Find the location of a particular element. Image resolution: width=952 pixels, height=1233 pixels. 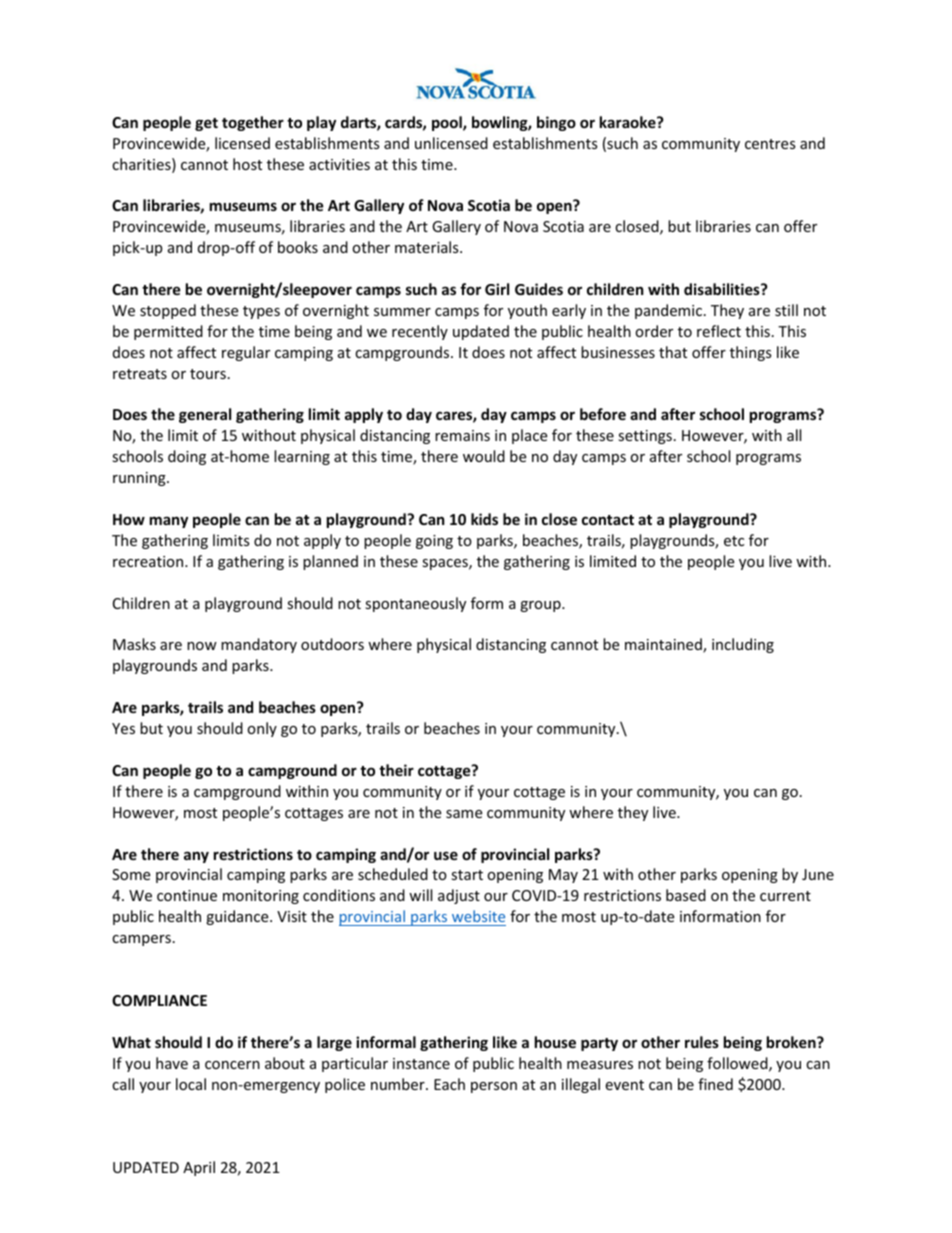

including is located at coordinates (743, 645).
